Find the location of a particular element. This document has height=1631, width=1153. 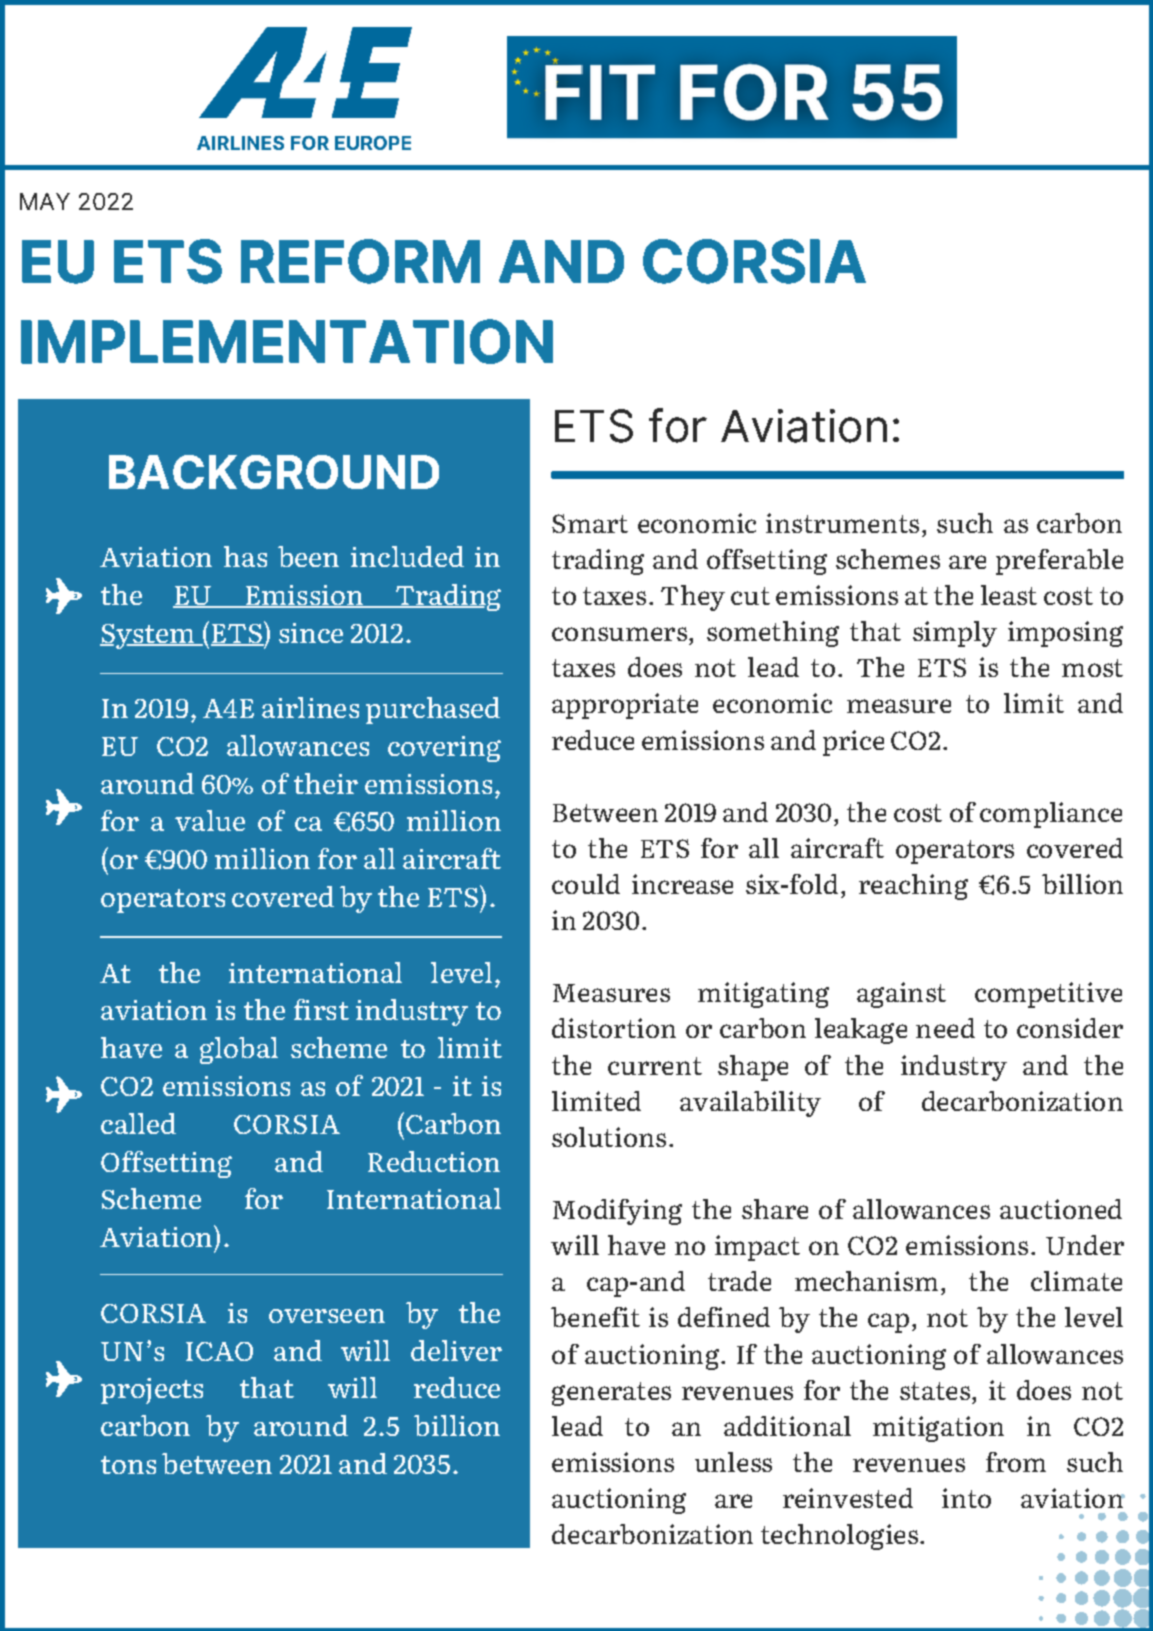

value is located at coordinates (210, 820).
